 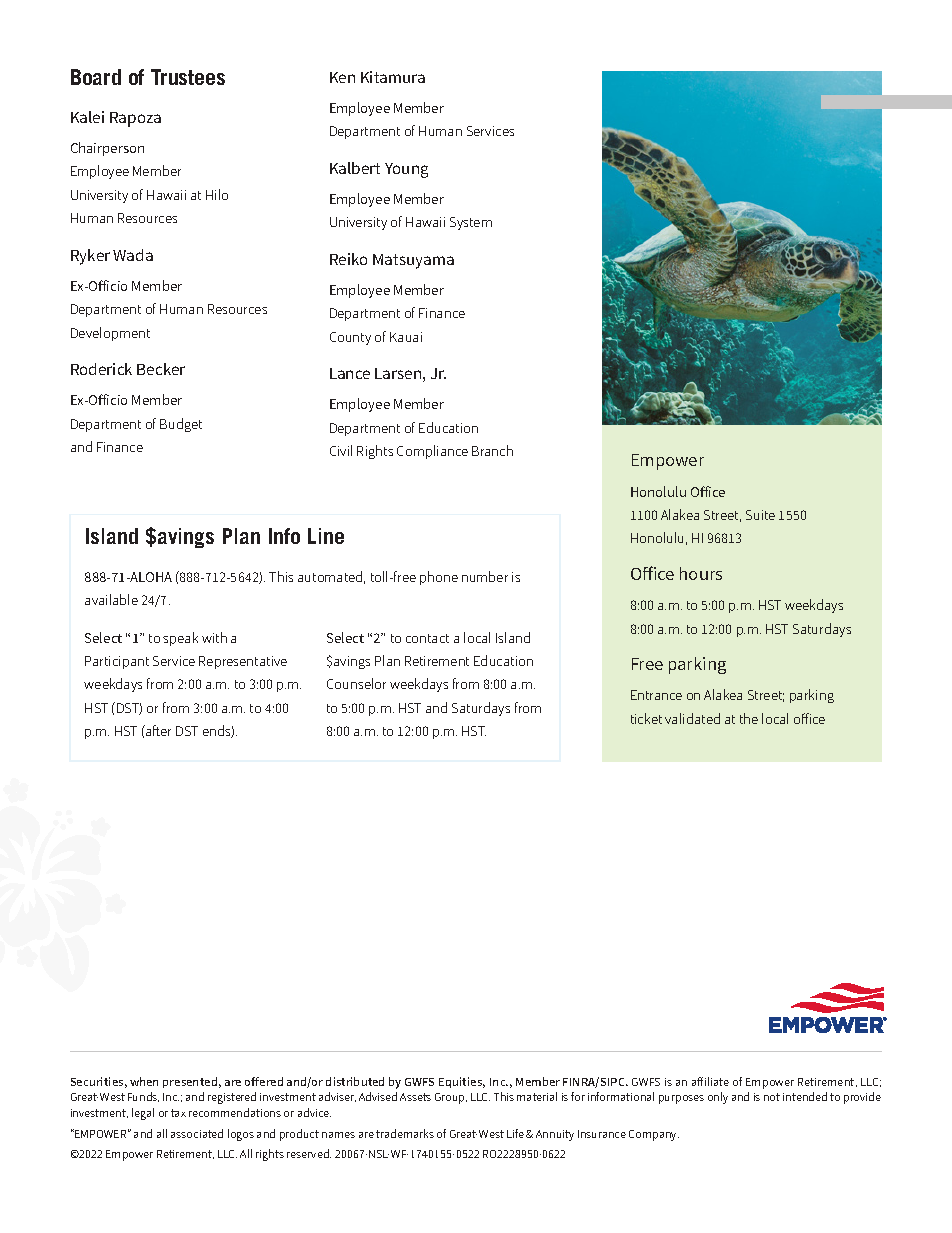 I want to click on Representative, so click(x=243, y=662).
